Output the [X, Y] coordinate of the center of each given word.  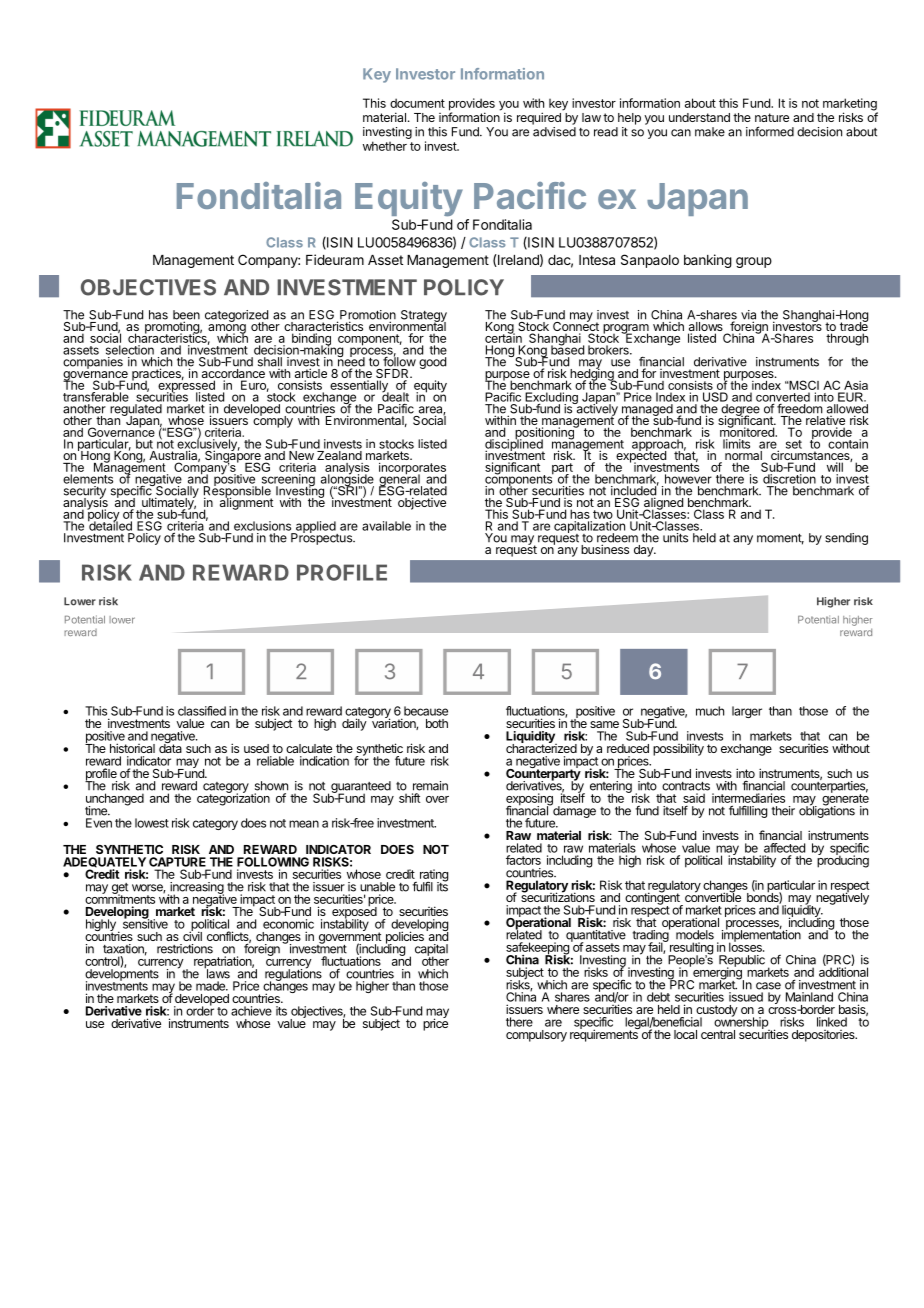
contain [848, 444]
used [256, 748]
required [539, 118]
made [212, 986]
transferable [96, 397]
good [432, 363]
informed [770, 131]
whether [385, 146]
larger [747, 712]
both [437, 723]
